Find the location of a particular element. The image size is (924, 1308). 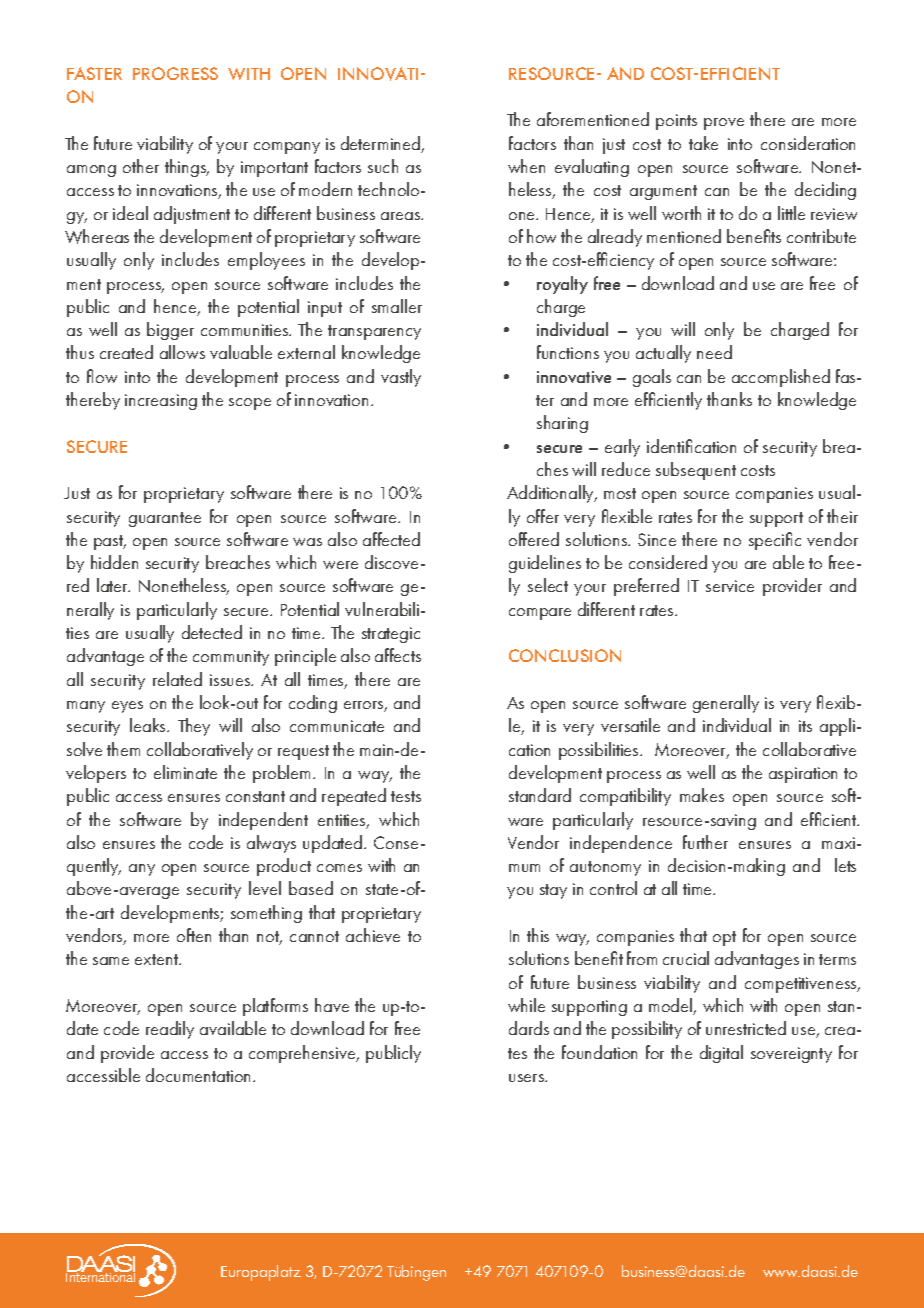

need is located at coordinates (714, 352).
